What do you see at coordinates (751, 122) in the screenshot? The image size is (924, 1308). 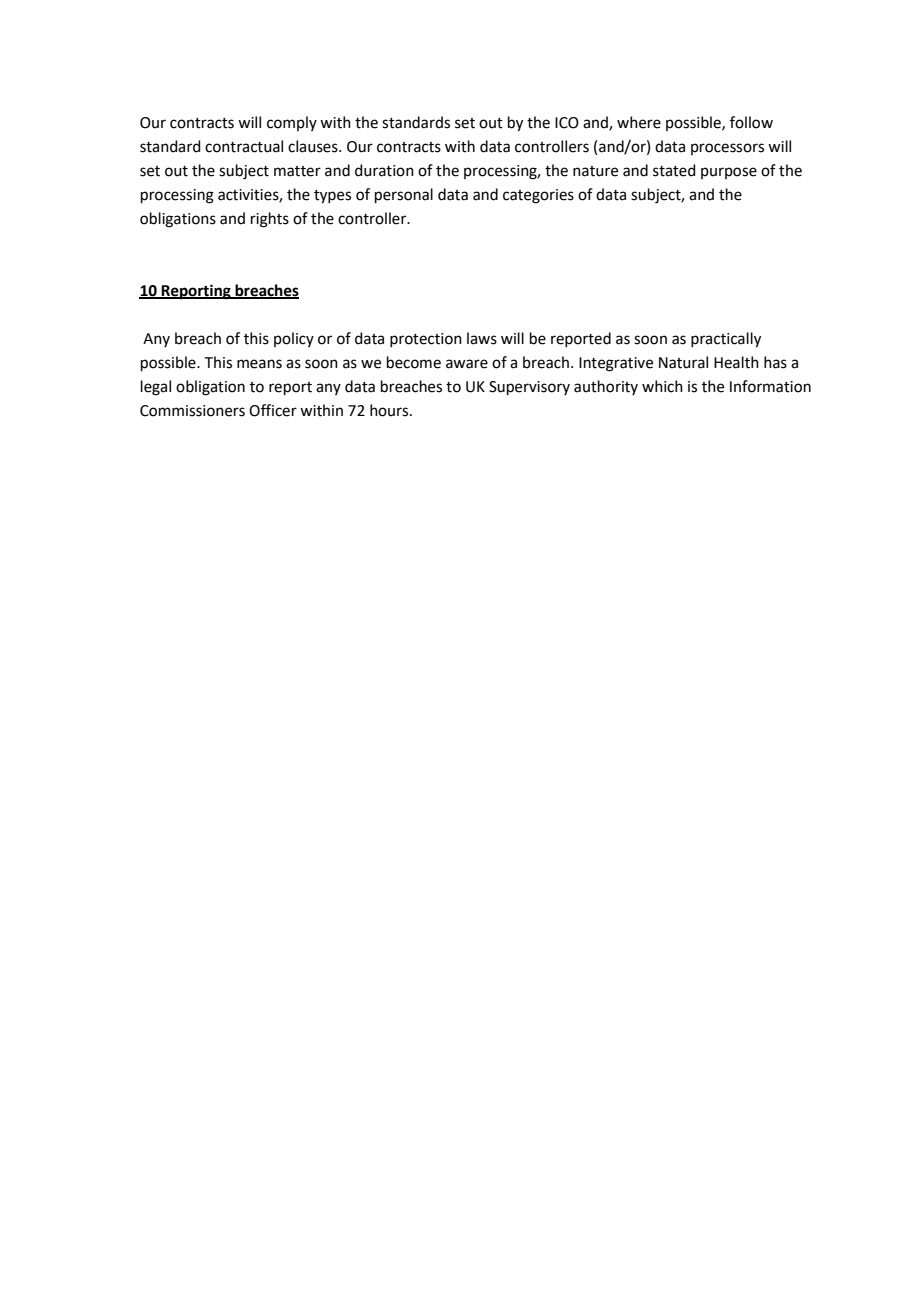 I see `follow` at bounding box center [751, 122].
